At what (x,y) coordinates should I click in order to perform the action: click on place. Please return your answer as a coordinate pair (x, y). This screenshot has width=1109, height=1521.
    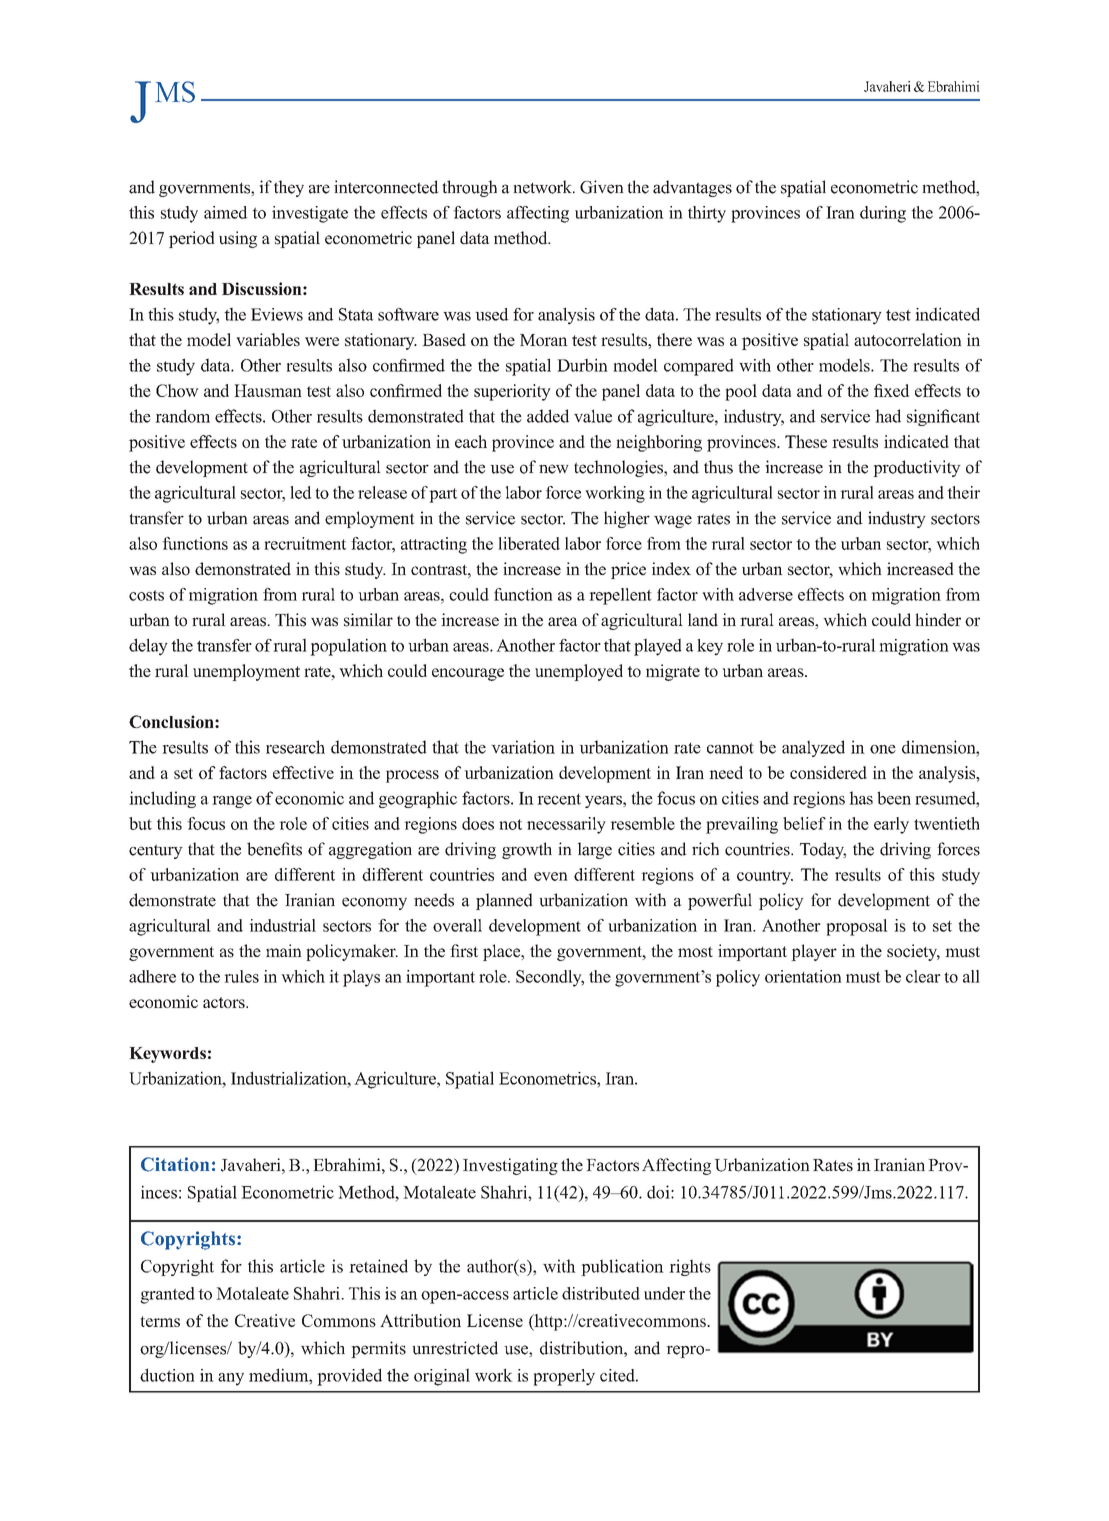
    Looking at the image, I should click on (503, 952).
